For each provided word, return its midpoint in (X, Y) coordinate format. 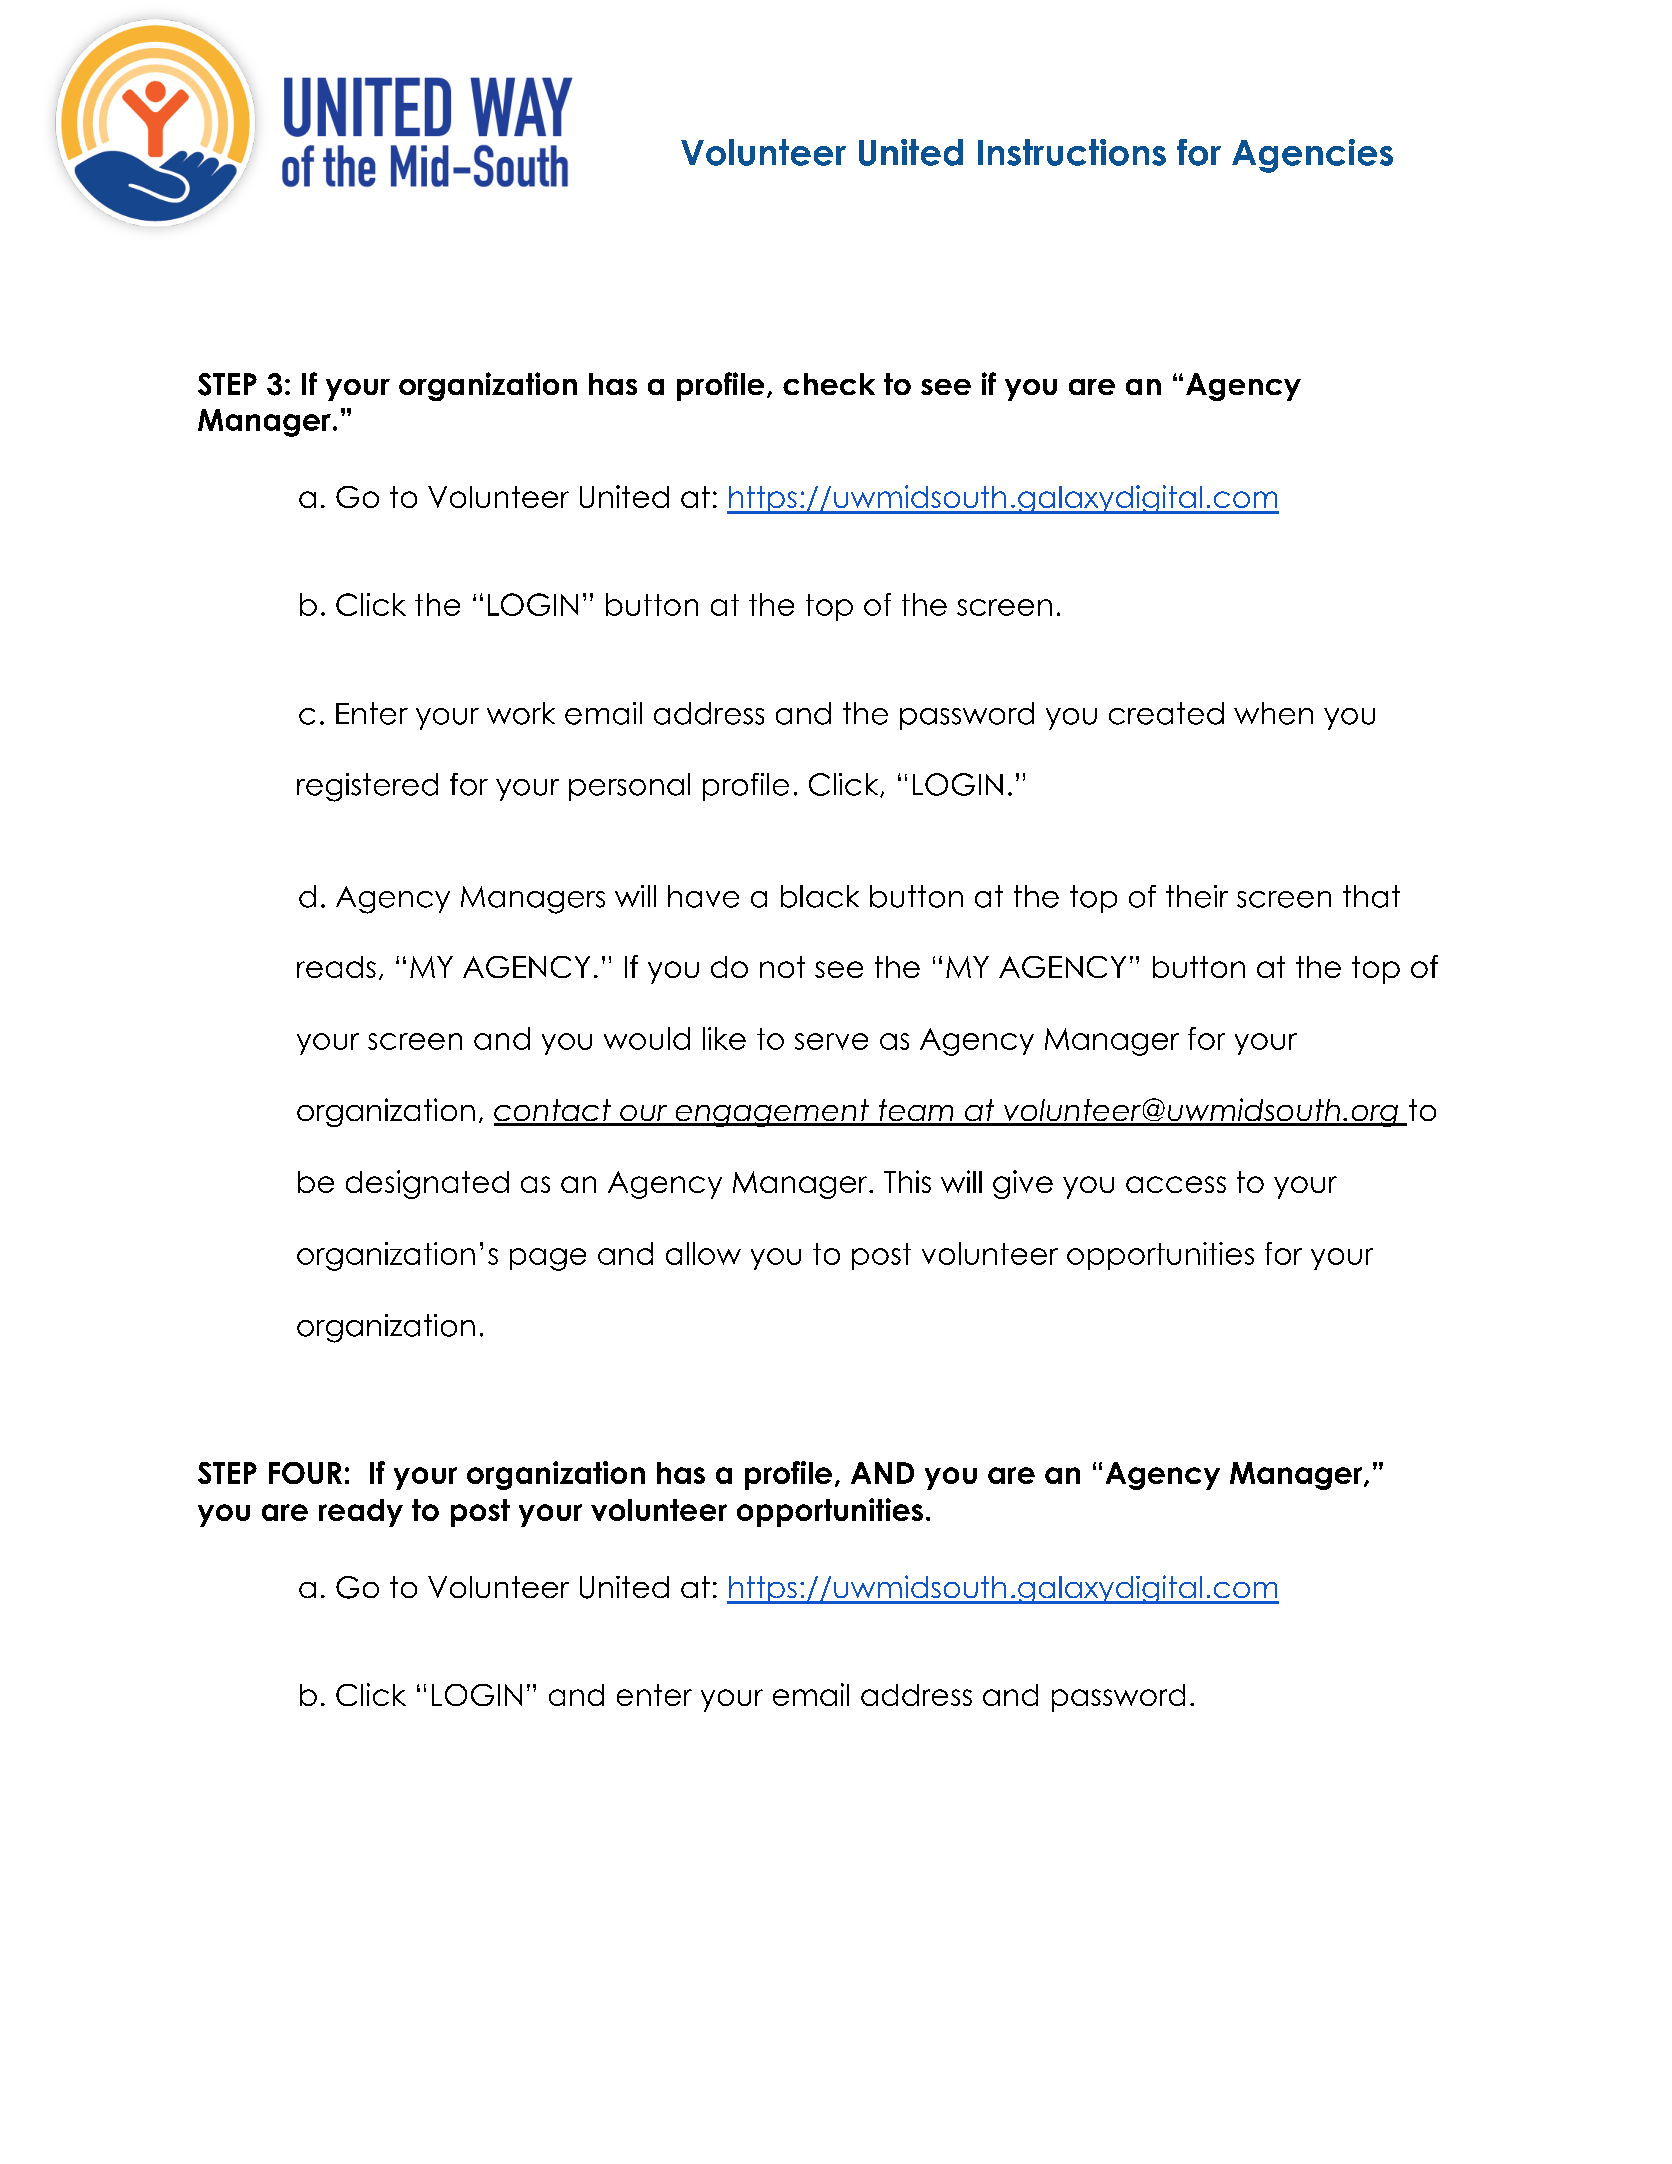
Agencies (1312, 156)
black (820, 896)
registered (367, 787)
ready (361, 1513)
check (829, 384)
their (1197, 896)
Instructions (1072, 152)
